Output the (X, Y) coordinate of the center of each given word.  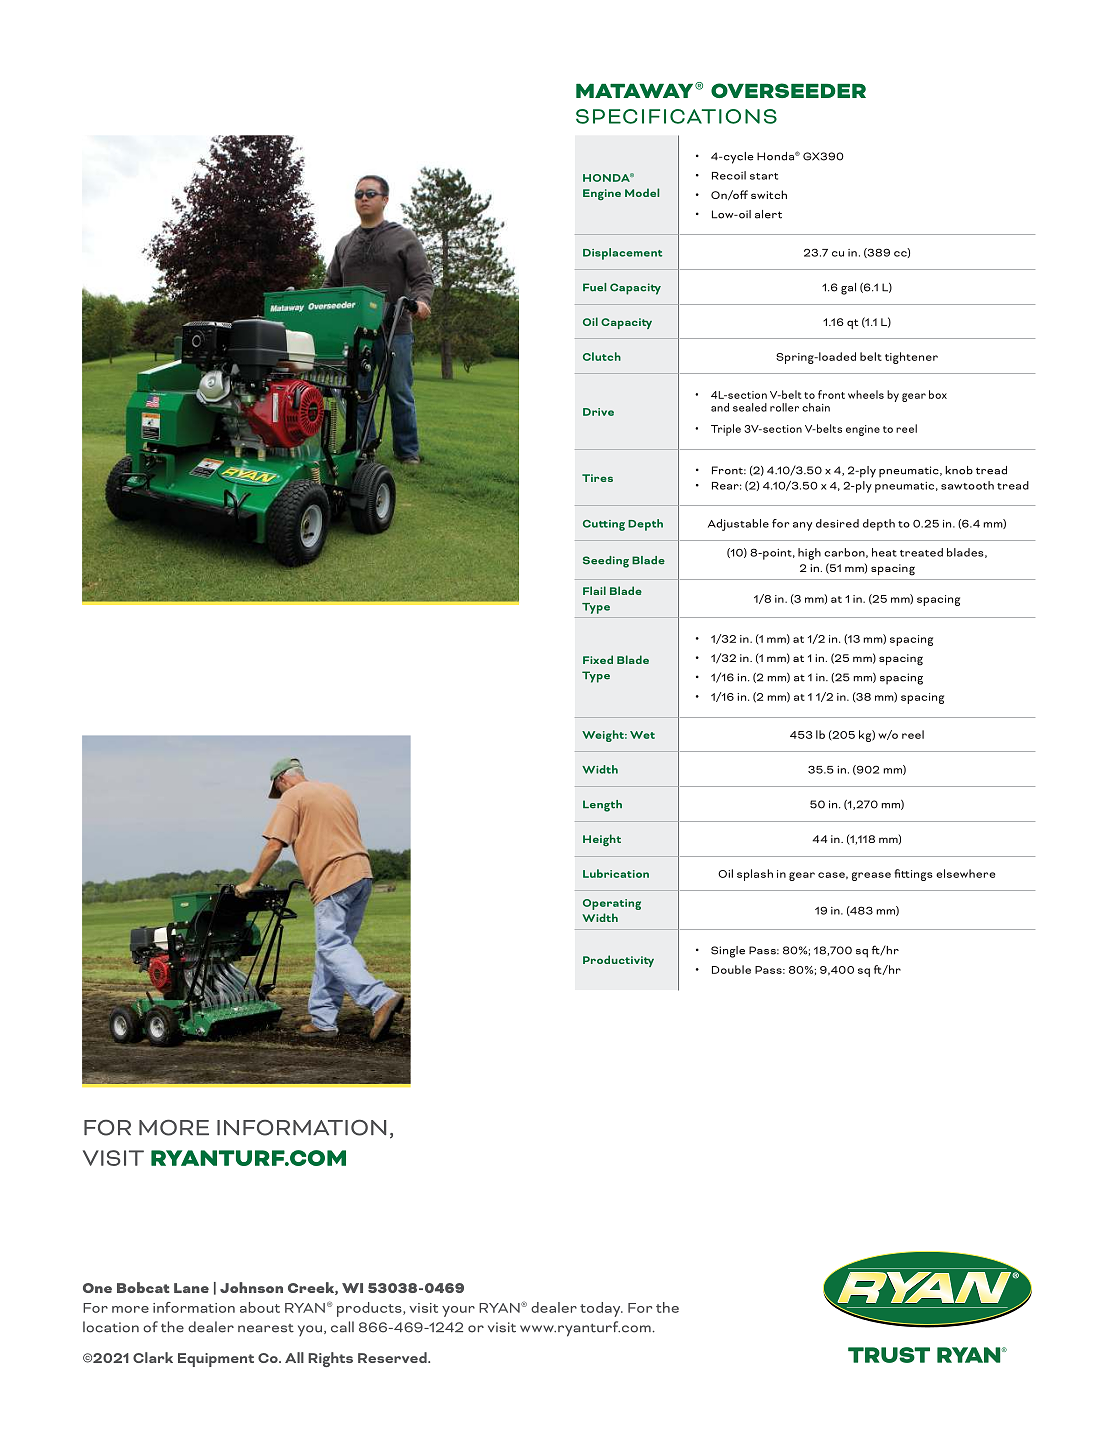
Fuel (594, 287)
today (601, 1309)
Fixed (598, 659)
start (764, 176)
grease (871, 876)
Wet (642, 735)
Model (642, 192)
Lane (191, 1288)
